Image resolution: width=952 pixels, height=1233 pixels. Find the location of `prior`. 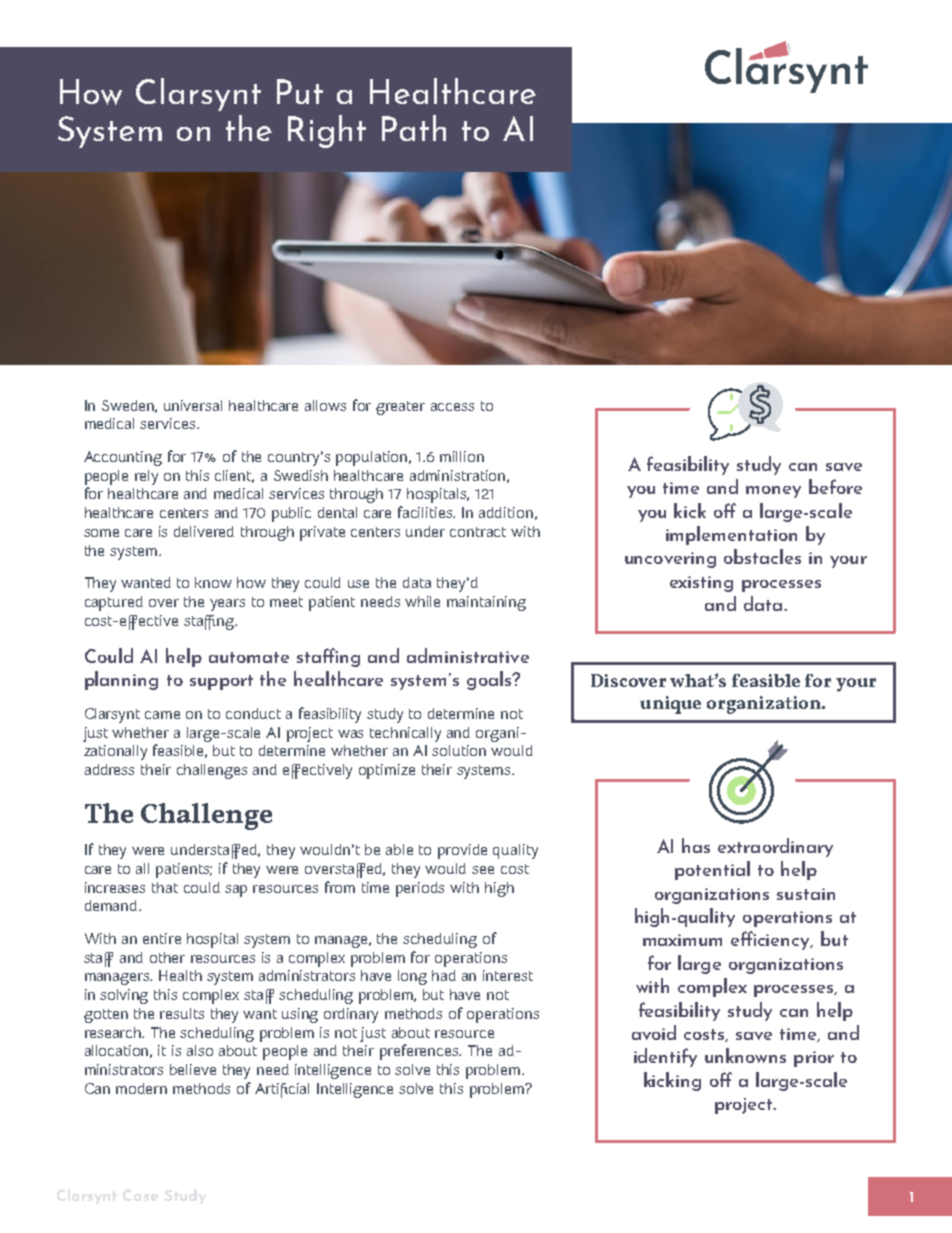

prior is located at coordinates (814, 1059).
